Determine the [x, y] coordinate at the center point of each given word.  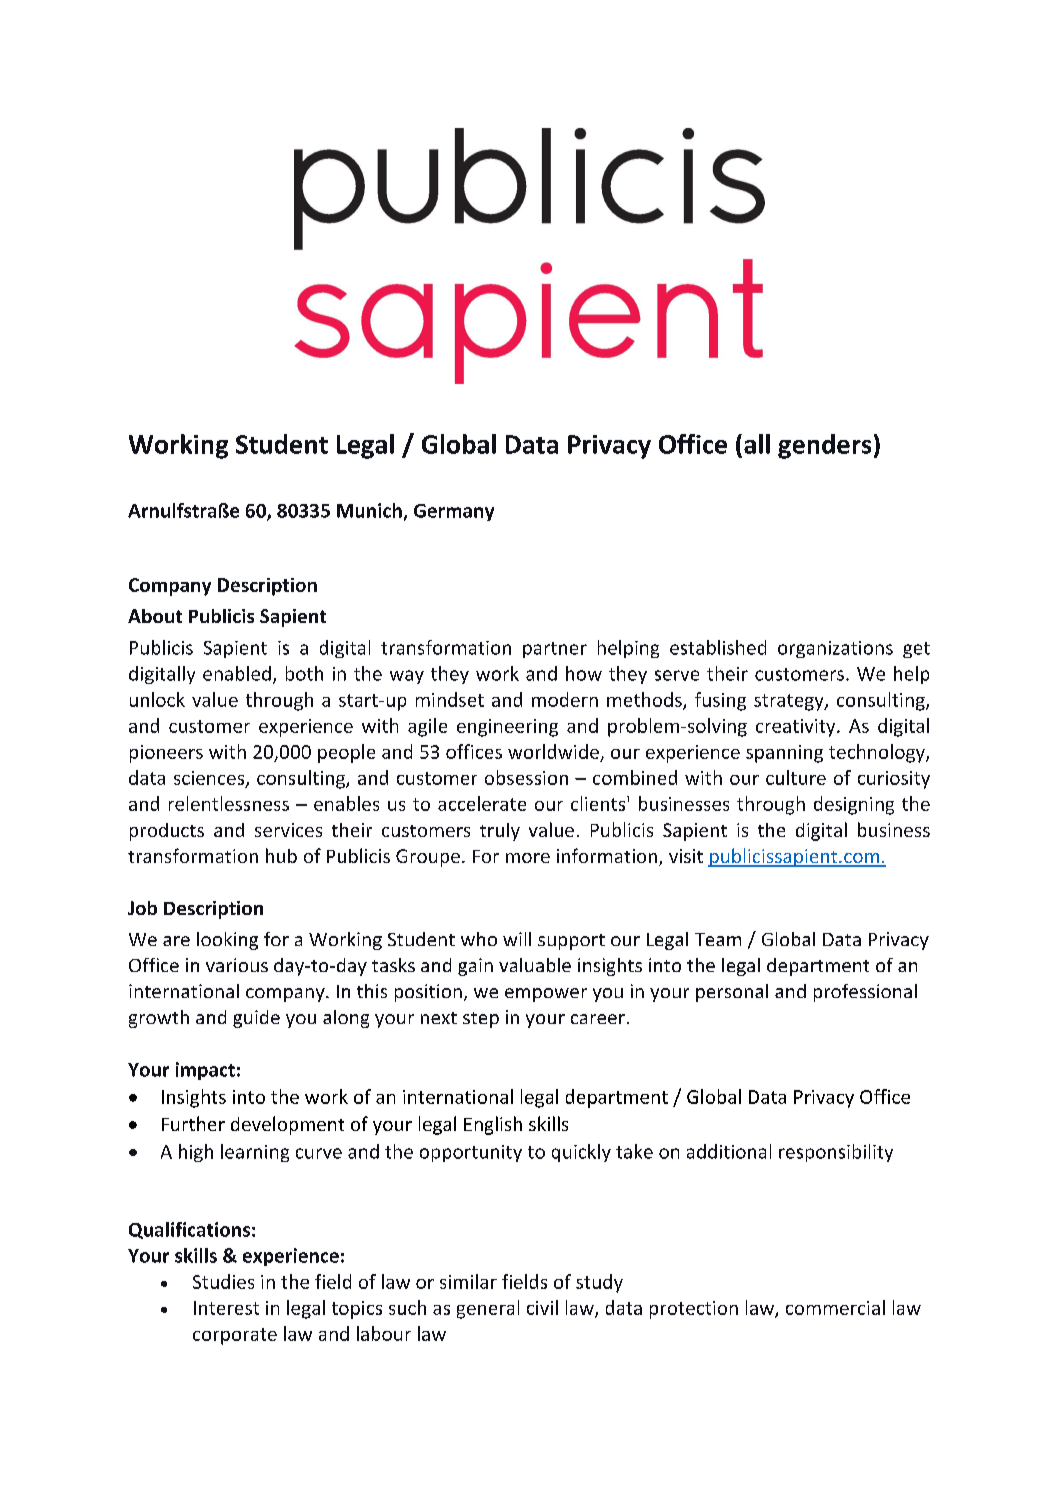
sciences [210, 779]
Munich [369, 510]
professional [865, 993]
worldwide [553, 751]
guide [256, 1019]
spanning [784, 754]
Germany [454, 512]
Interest [226, 1308]
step [481, 1020]
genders [824, 446]
